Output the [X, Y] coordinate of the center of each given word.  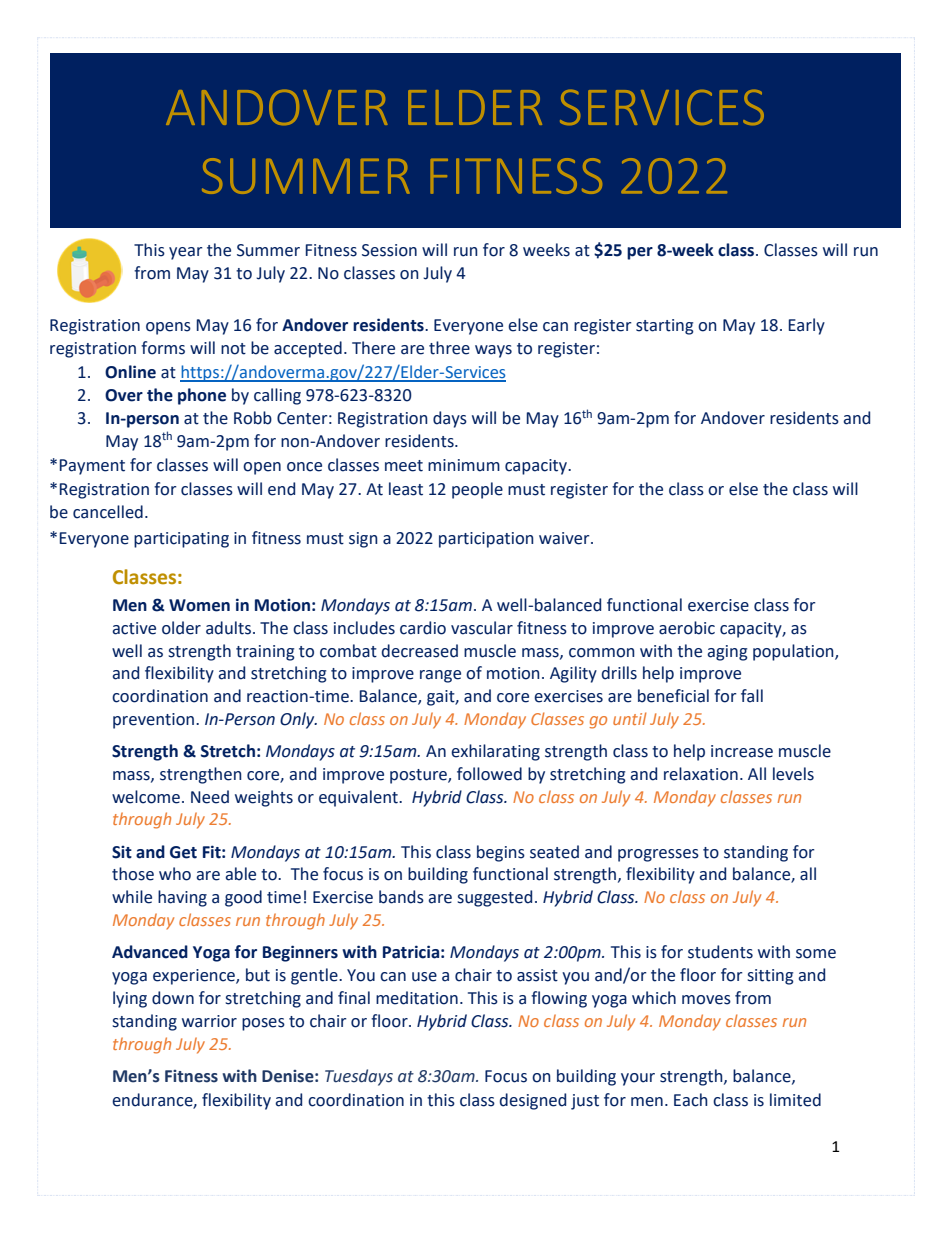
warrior [209, 1021]
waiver [565, 538]
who [175, 874]
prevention [153, 721]
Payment [92, 467]
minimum [464, 465]
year [186, 253]
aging [727, 653]
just [585, 1102]
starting [665, 327]
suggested [495, 898]
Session [389, 250]
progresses [658, 855]
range [440, 676]
